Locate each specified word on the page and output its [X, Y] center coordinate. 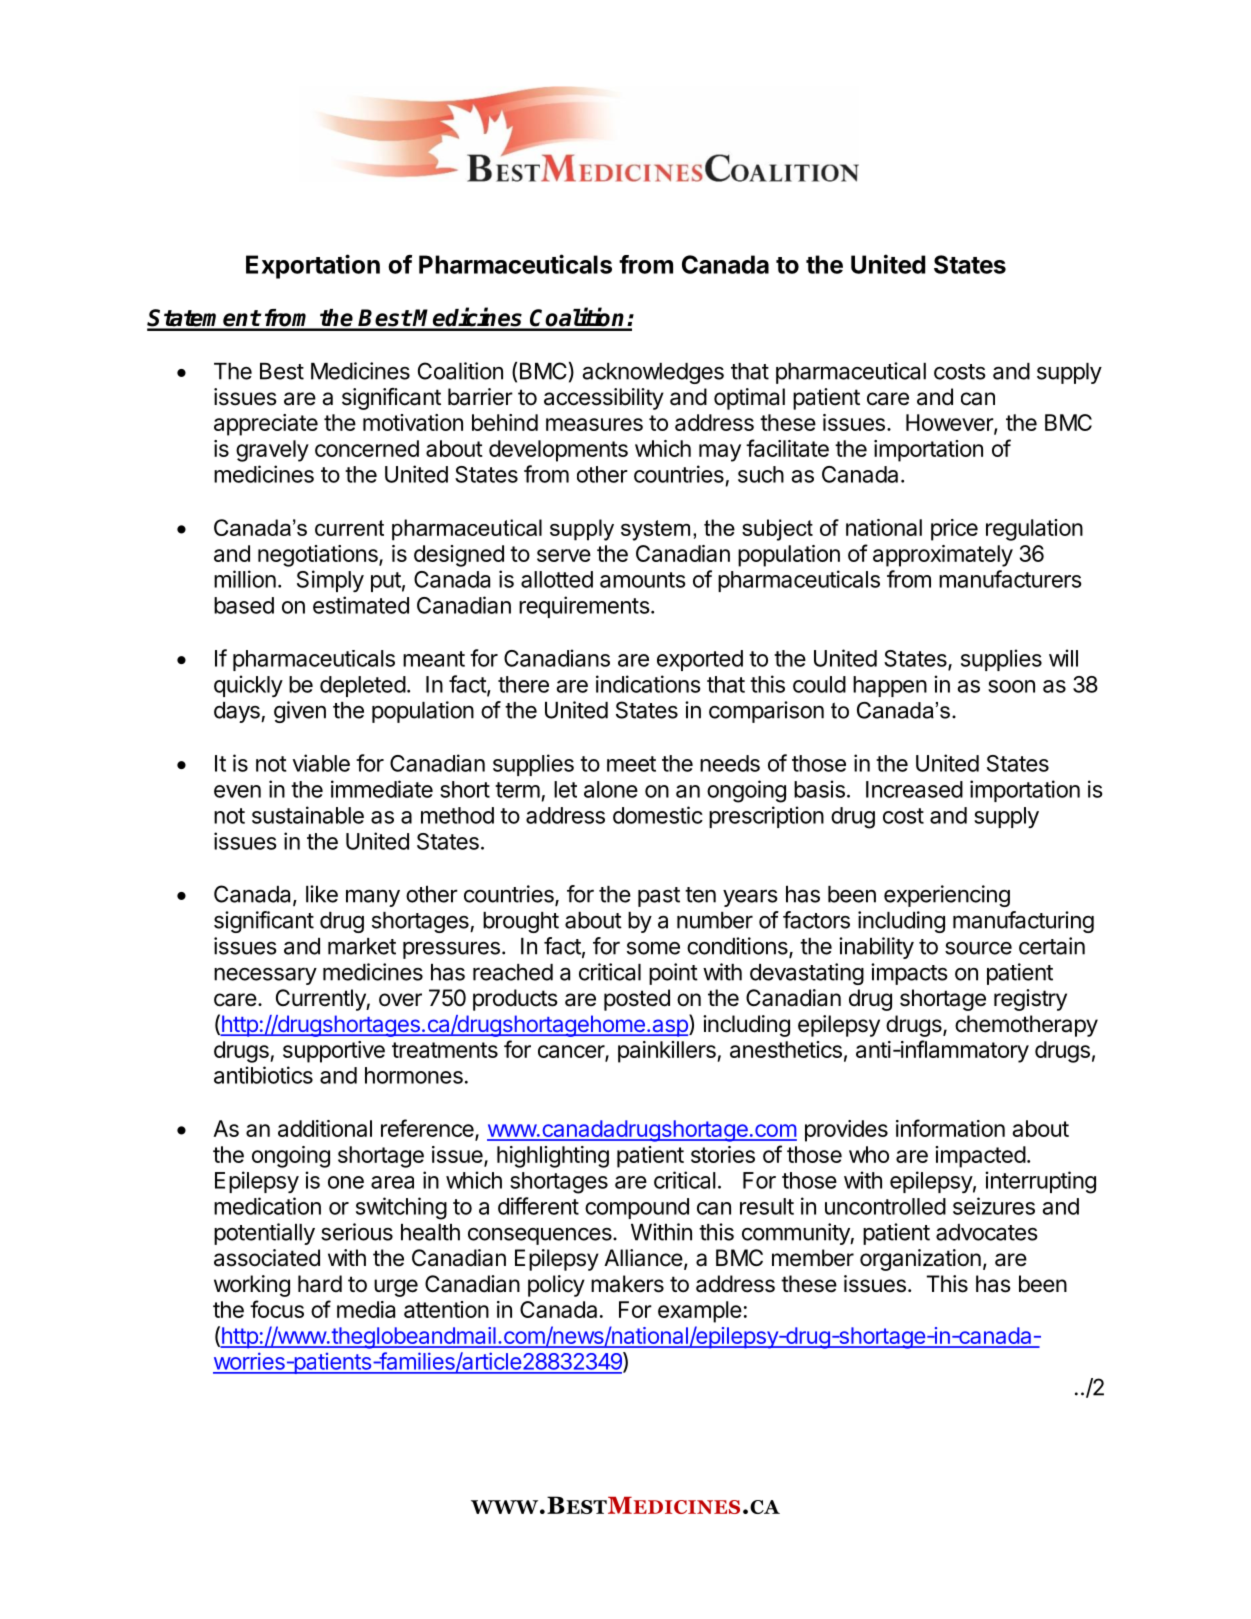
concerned [367, 448]
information [950, 1128]
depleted [363, 686]
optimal [749, 399]
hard [320, 1284]
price [954, 530]
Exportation [313, 266]
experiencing [947, 896]
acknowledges [653, 373]
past [659, 897]
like [322, 894]
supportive [334, 1052]
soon [1011, 686]
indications [648, 684]
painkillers [668, 1052]
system [655, 530]
